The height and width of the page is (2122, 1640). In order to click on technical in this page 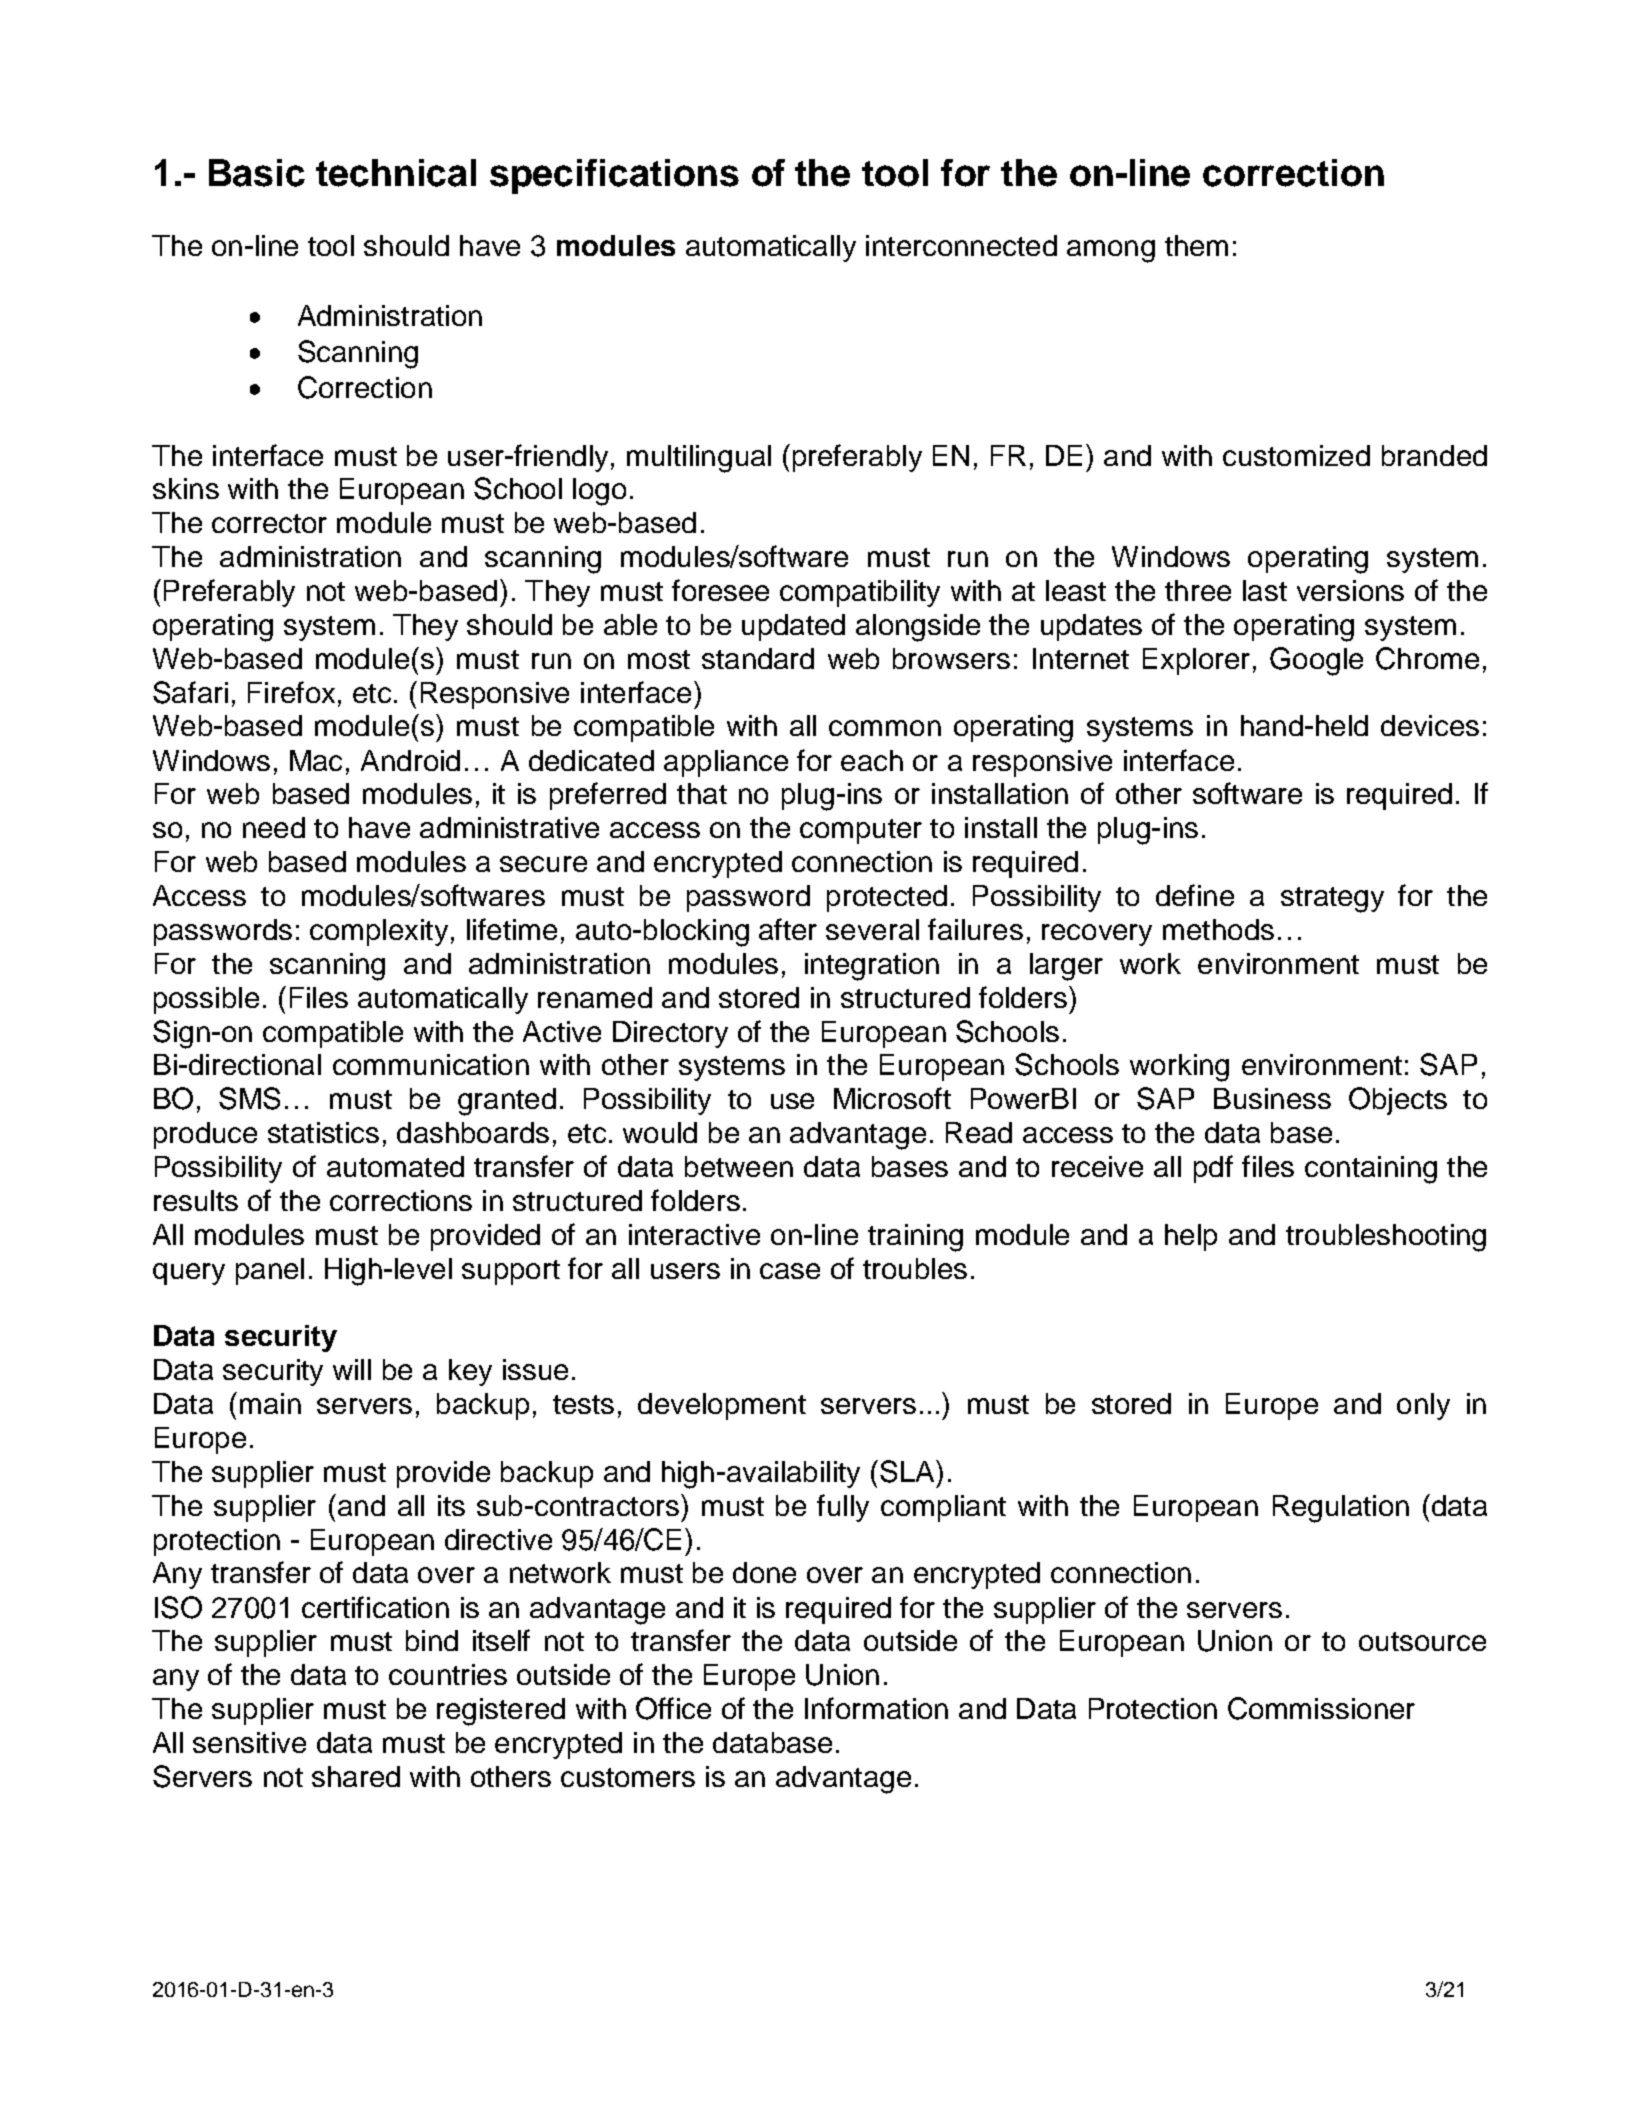, I will do `click(396, 173)`.
